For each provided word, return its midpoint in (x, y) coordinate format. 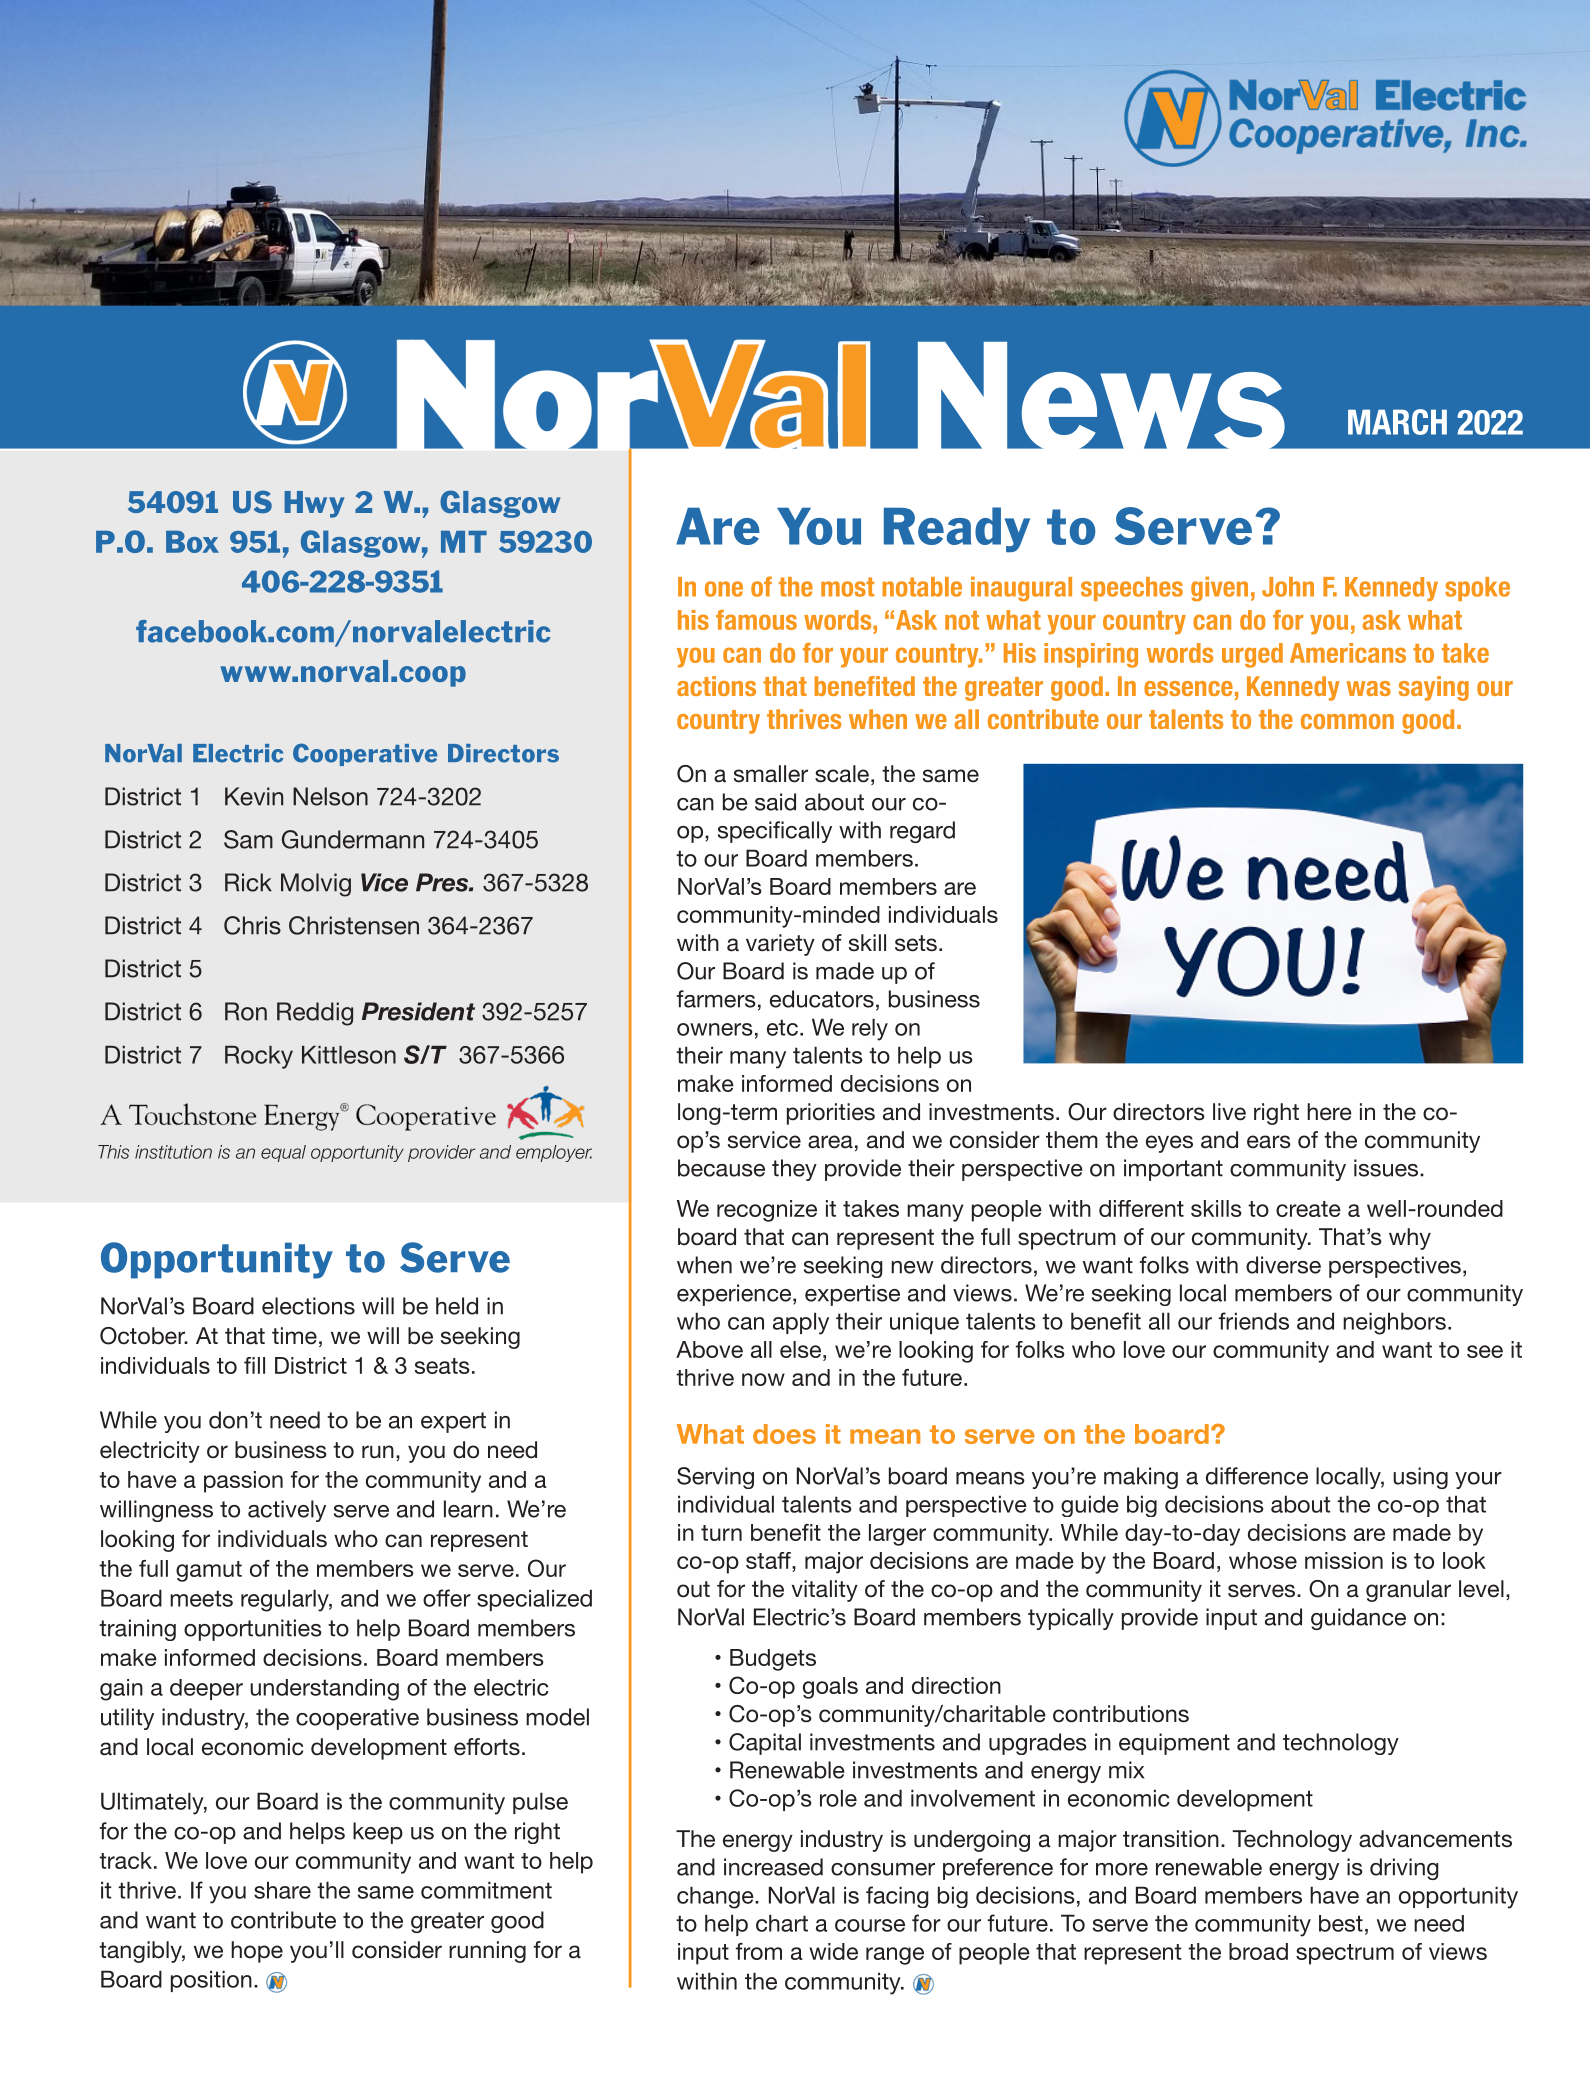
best (1341, 1923)
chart (782, 1923)
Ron (246, 1011)
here (1329, 1112)
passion (243, 1482)
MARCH (1397, 422)
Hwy (314, 504)
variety (780, 945)
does (784, 1434)
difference (1257, 1476)
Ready (957, 530)
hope (257, 1952)
